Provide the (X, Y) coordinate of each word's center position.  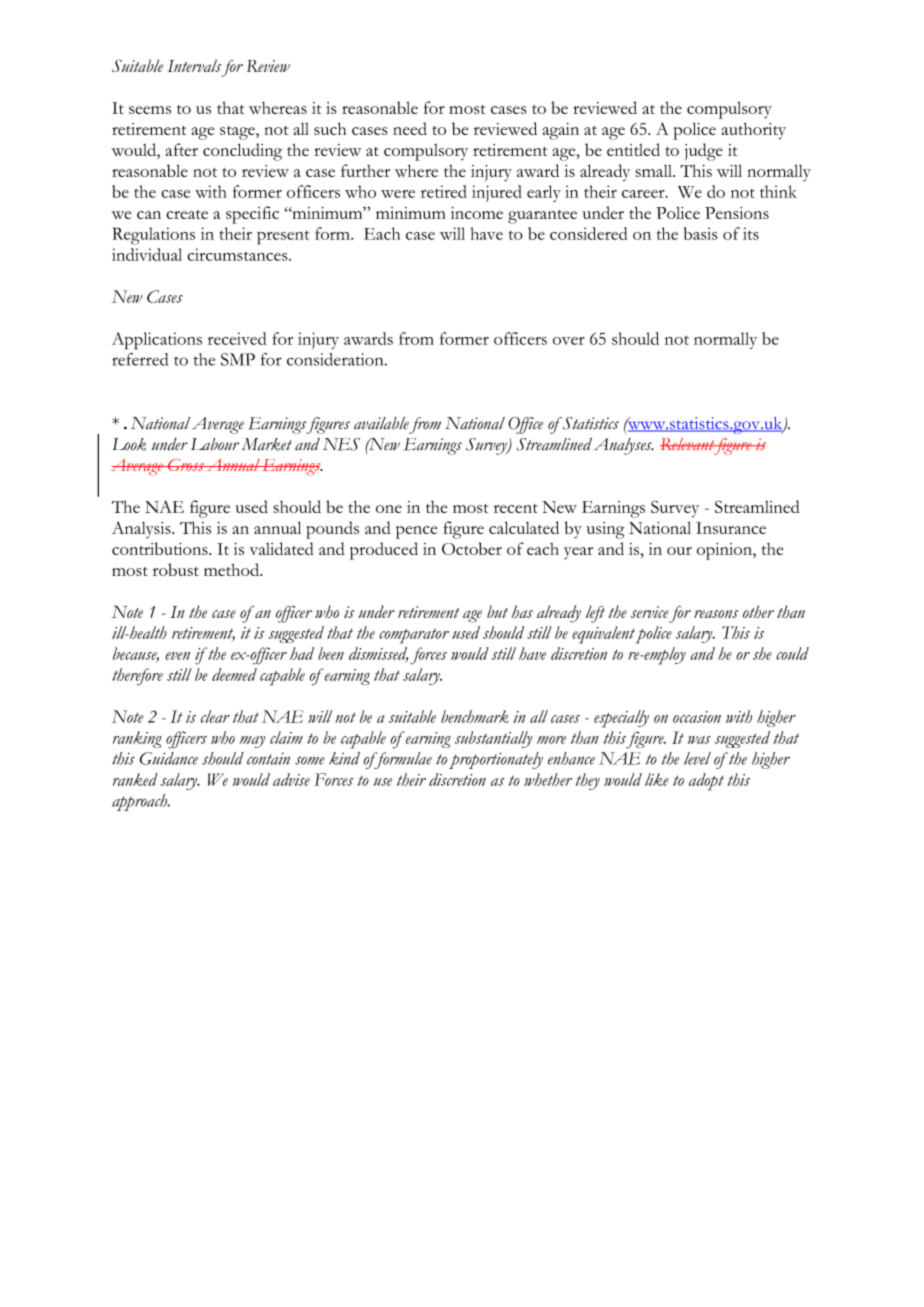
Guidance (168, 758)
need (410, 128)
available (381, 423)
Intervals (194, 65)
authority (754, 131)
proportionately (496, 760)
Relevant (688, 444)
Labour (215, 444)
